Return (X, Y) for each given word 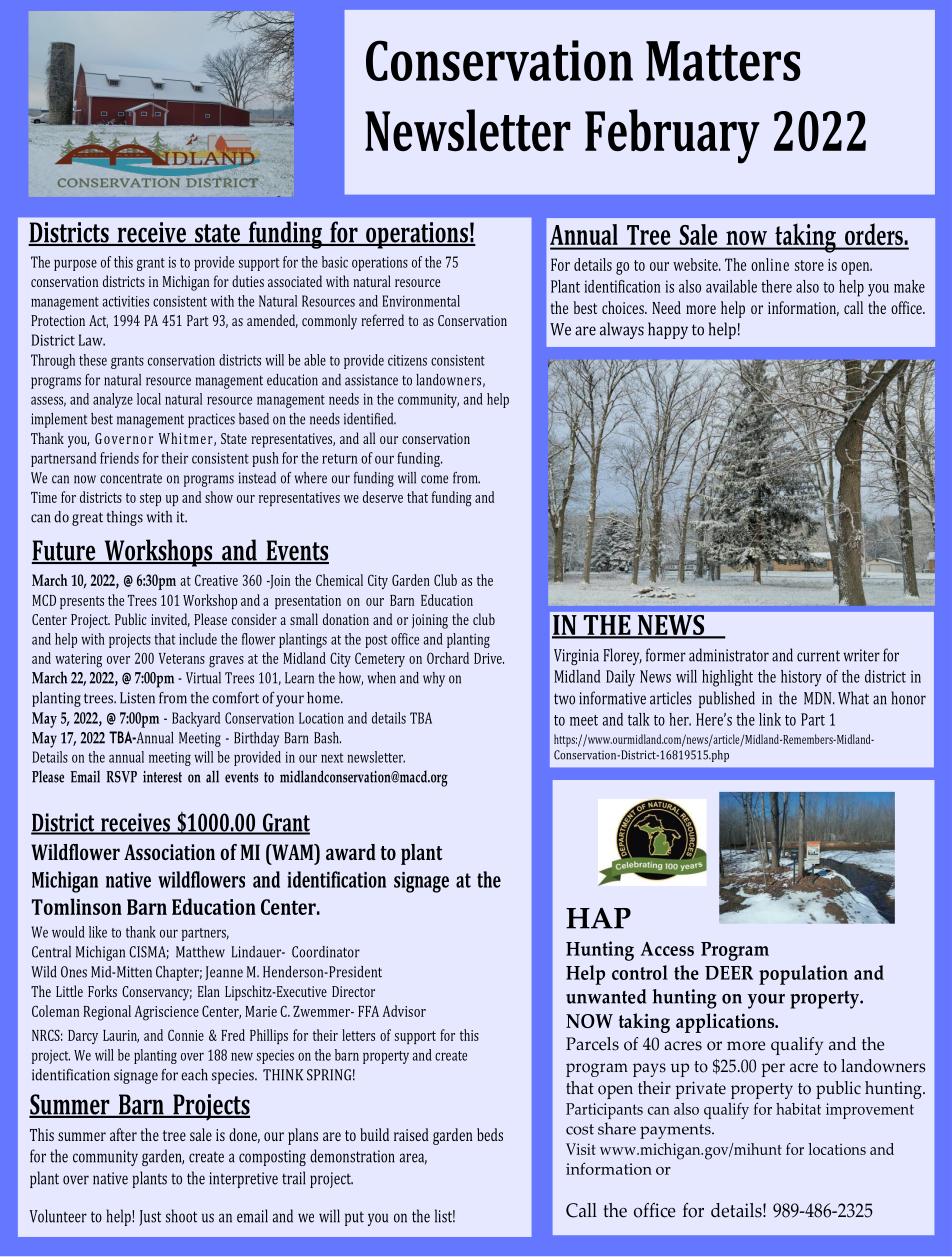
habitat (798, 1109)
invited (170, 620)
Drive (489, 658)
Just (150, 1218)
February (672, 136)
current (818, 656)
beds (490, 1134)
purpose (75, 265)
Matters (723, 61)
